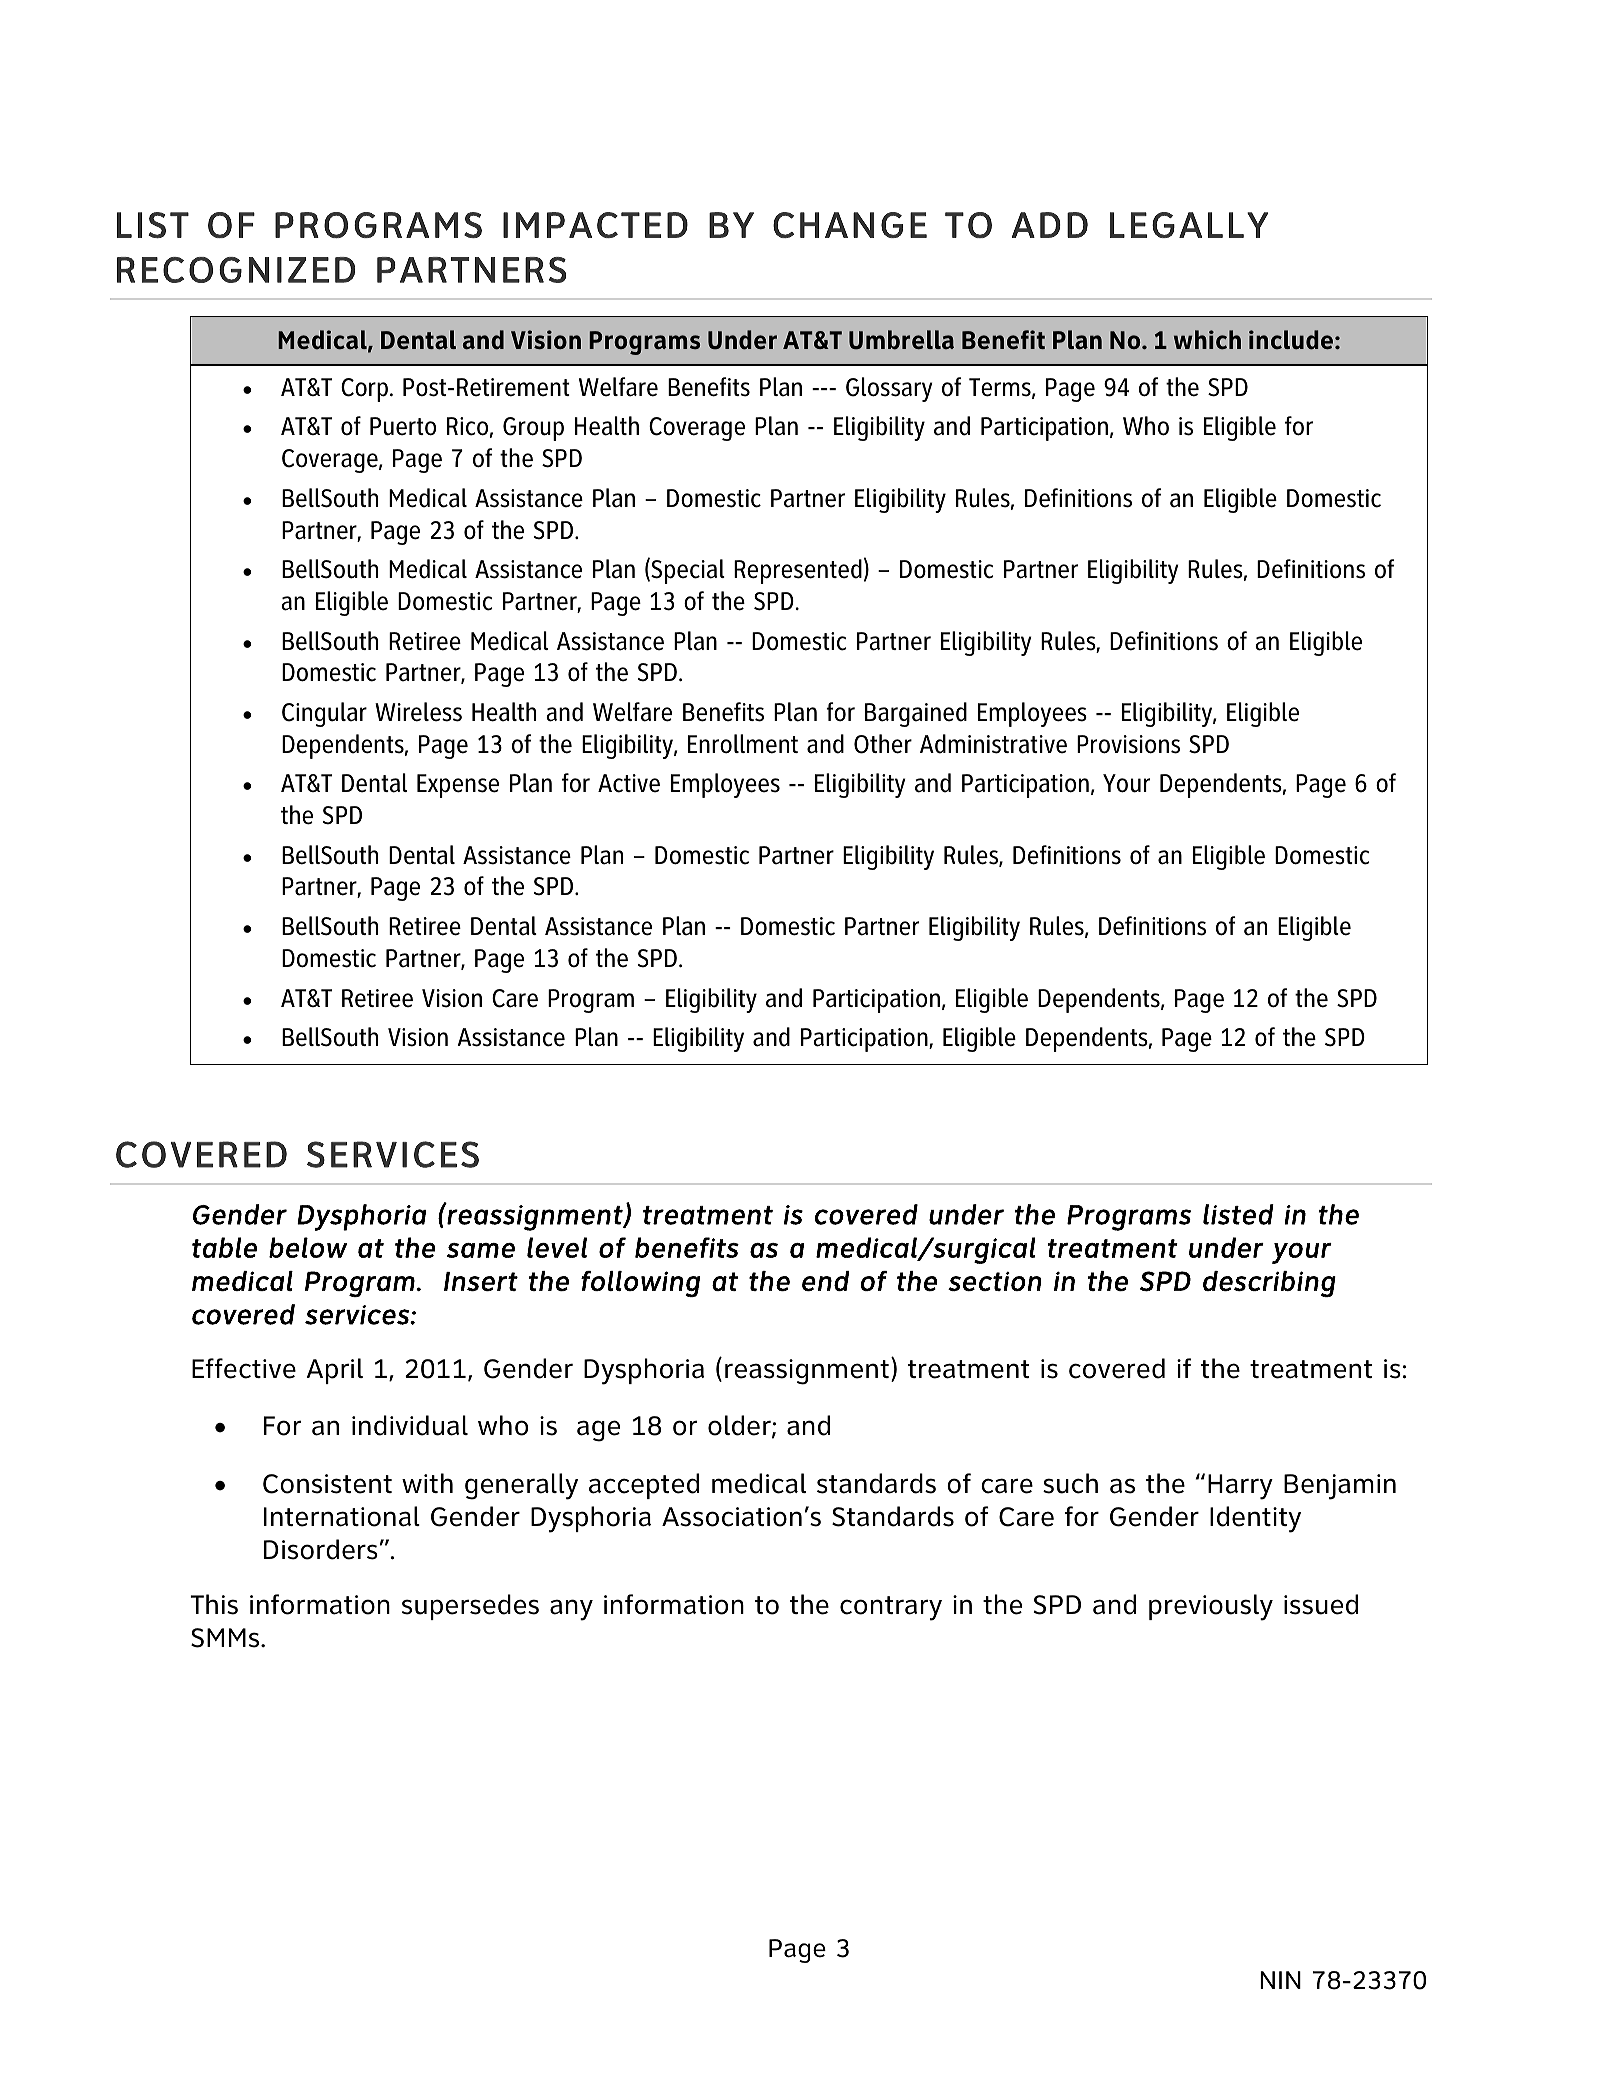  Describe the element at coordinates (850, 225) in the screenshot. I see `CHANGE` at that location.
